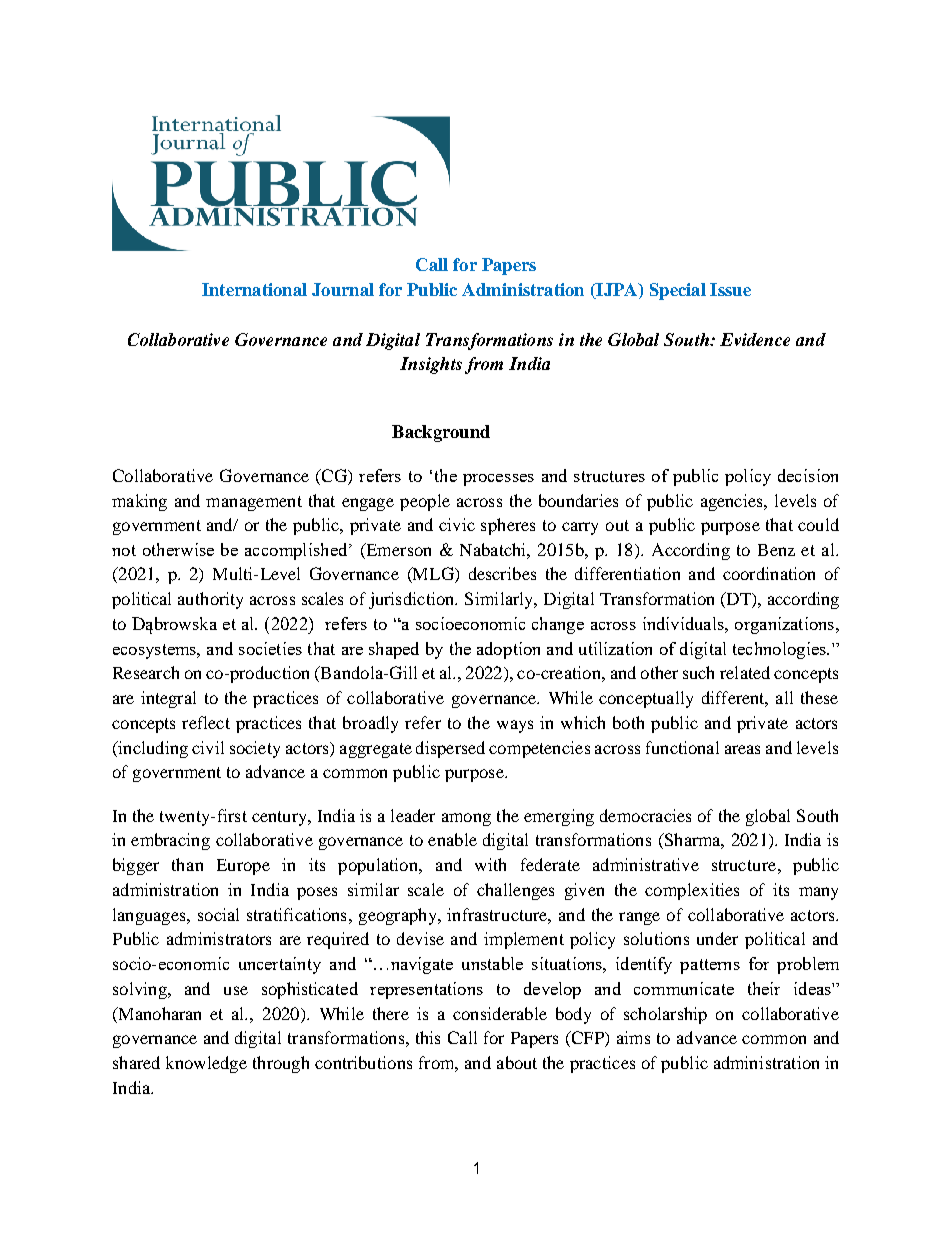  Describe the element at coordinates (254, 289) in the document. I see `International` at that location.
